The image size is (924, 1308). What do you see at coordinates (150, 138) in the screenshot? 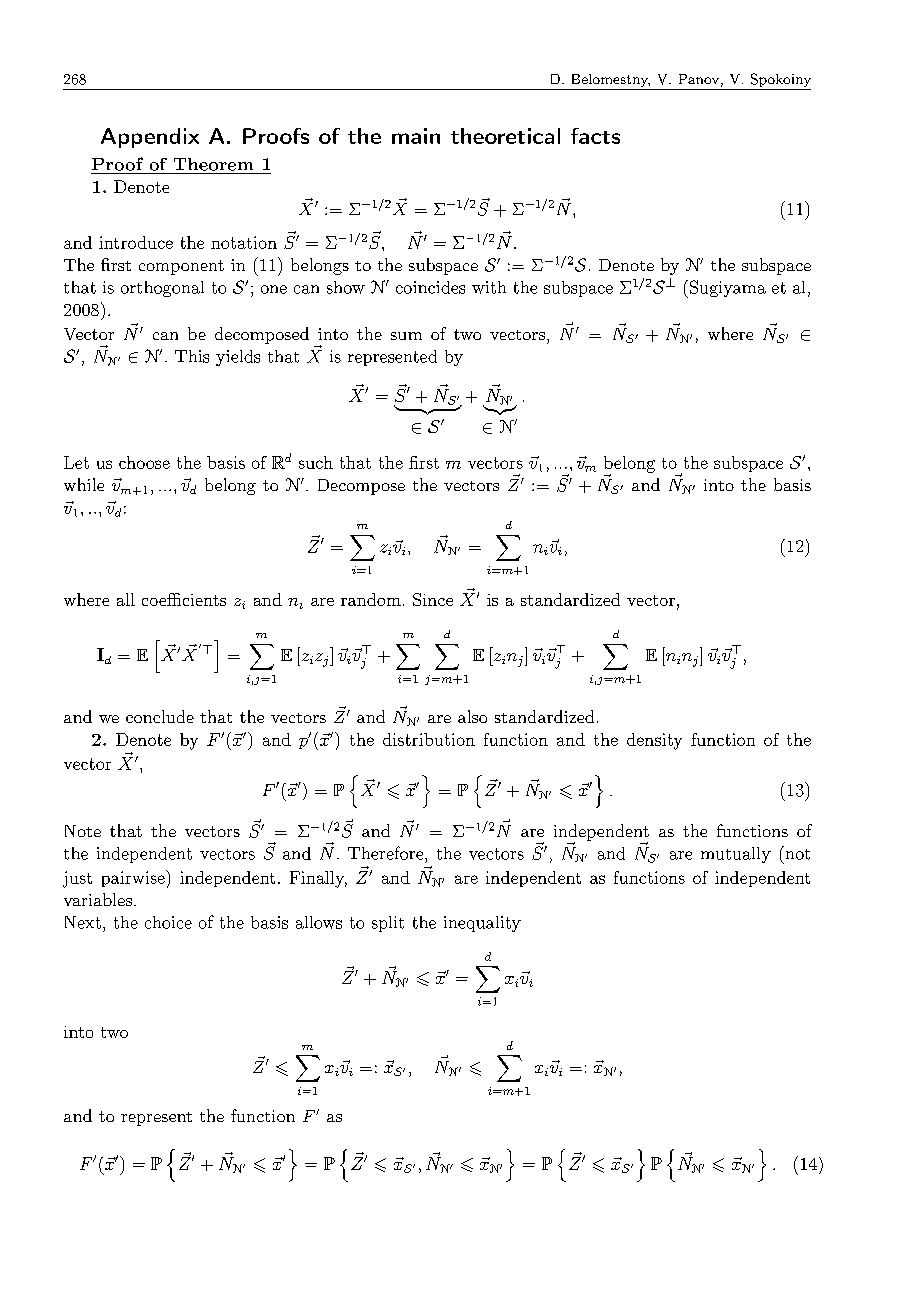
I see `Appendix` at bounding box center [150, 138].
